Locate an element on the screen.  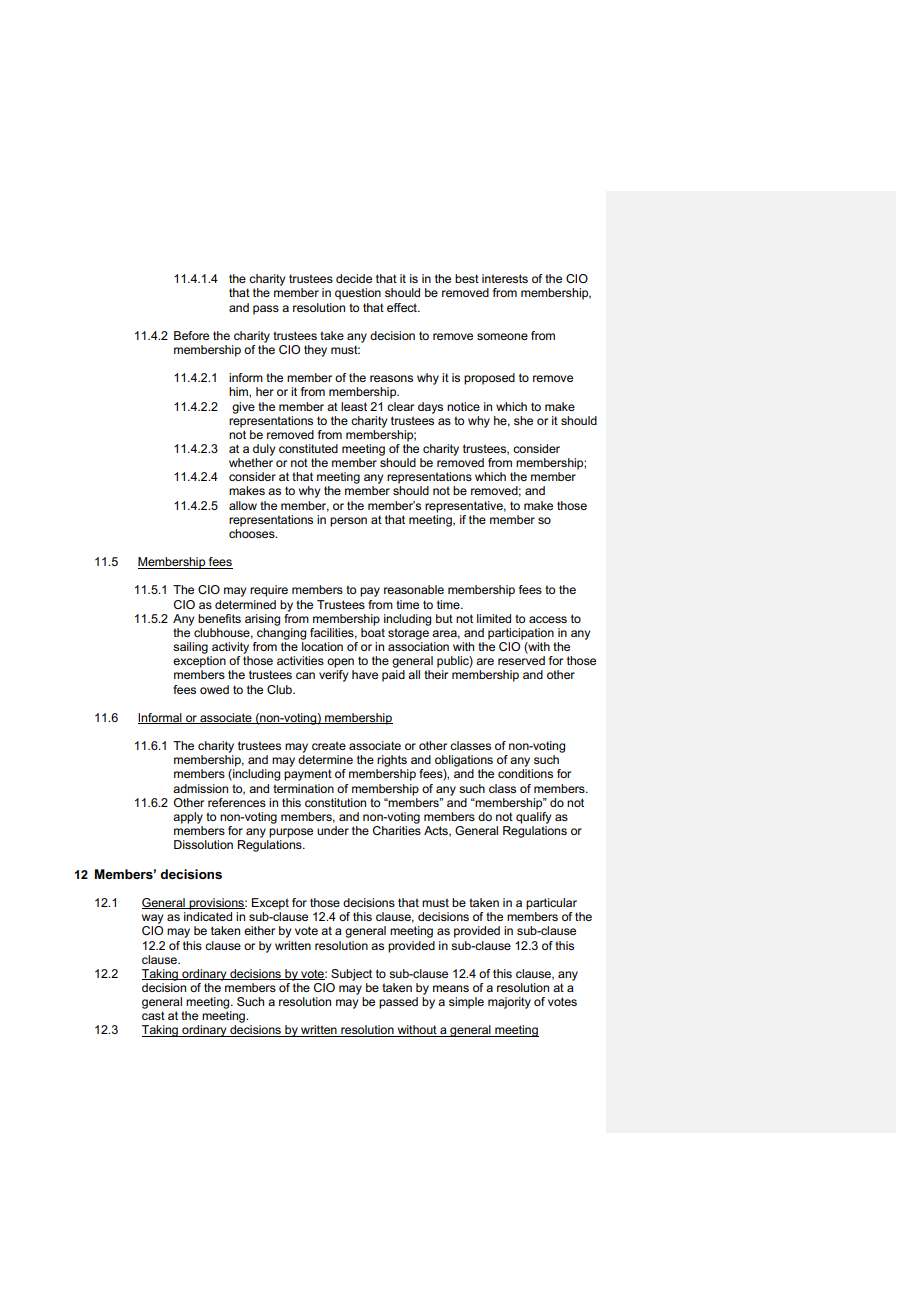
Subject is located at coordinates (351, 975).
